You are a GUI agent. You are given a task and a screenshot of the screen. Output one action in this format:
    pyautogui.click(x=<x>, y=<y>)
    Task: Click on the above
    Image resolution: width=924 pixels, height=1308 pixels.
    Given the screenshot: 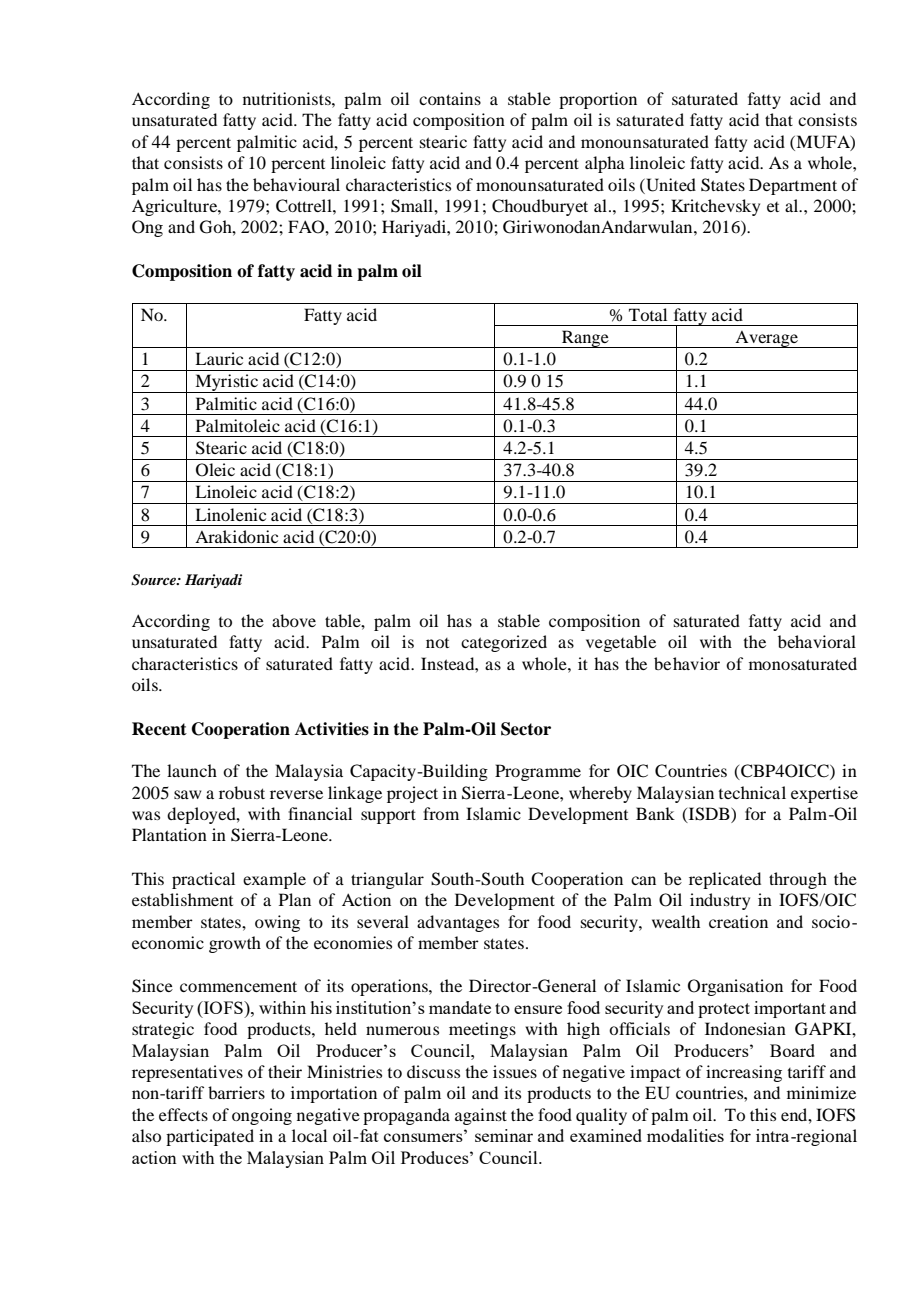 What is the action you would take?
    pyautogui.click(x=294, y=620)
